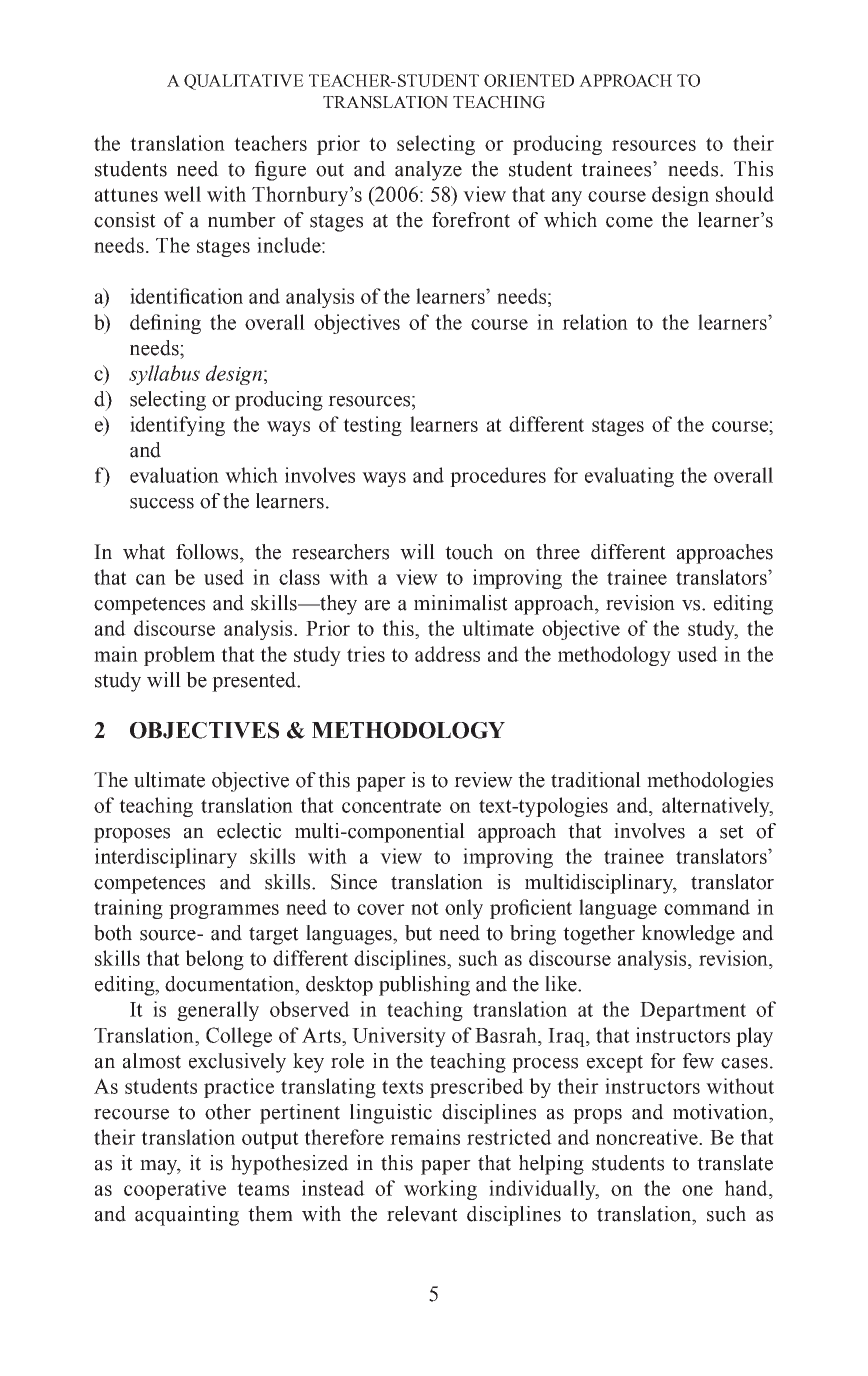 This page has width=868, height=1376. I want to click on address, so click(447, 654).
